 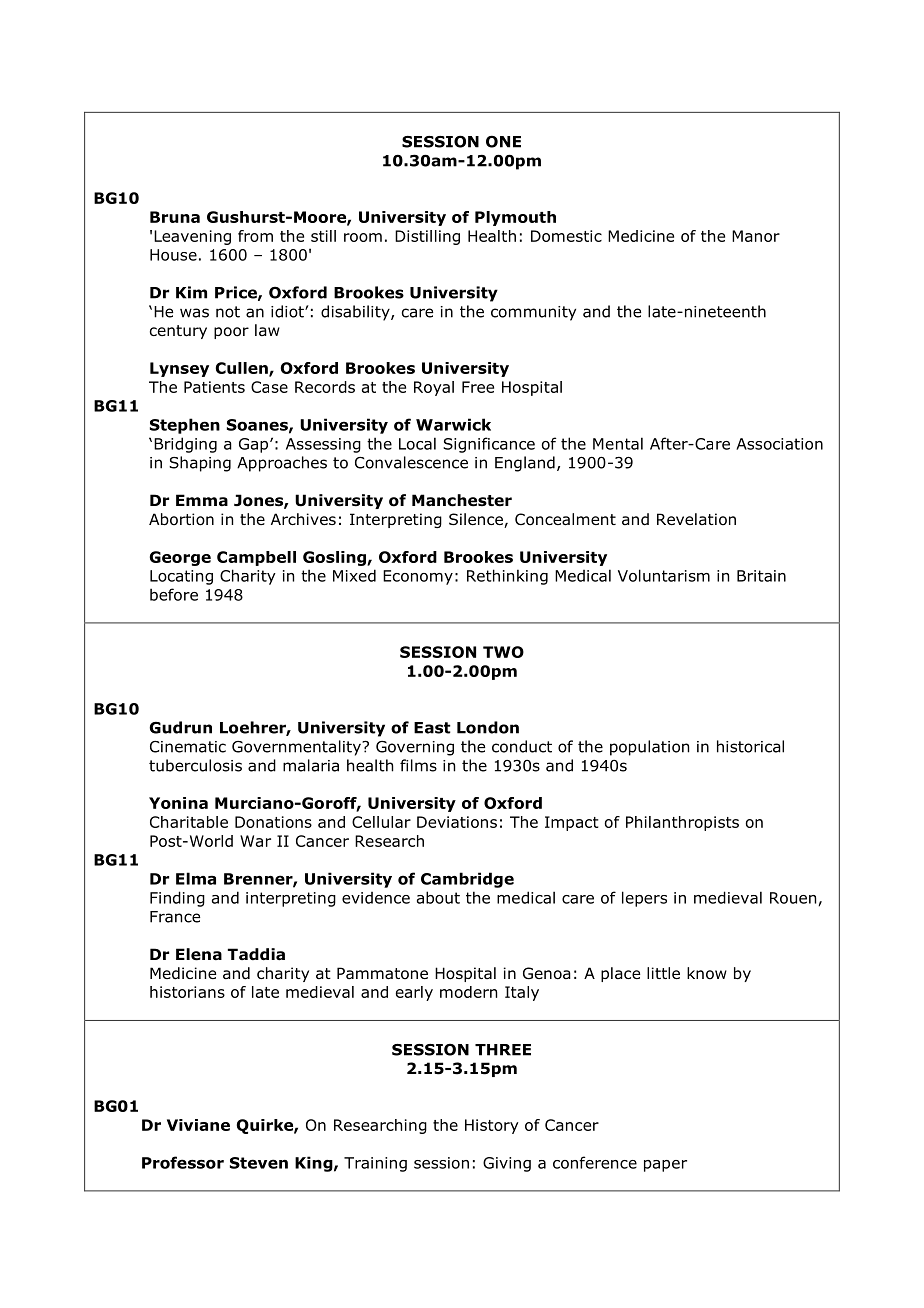 What do you see at coordinates (255, 236) in the document?
I see `from` at bounding box center [255, 236].
